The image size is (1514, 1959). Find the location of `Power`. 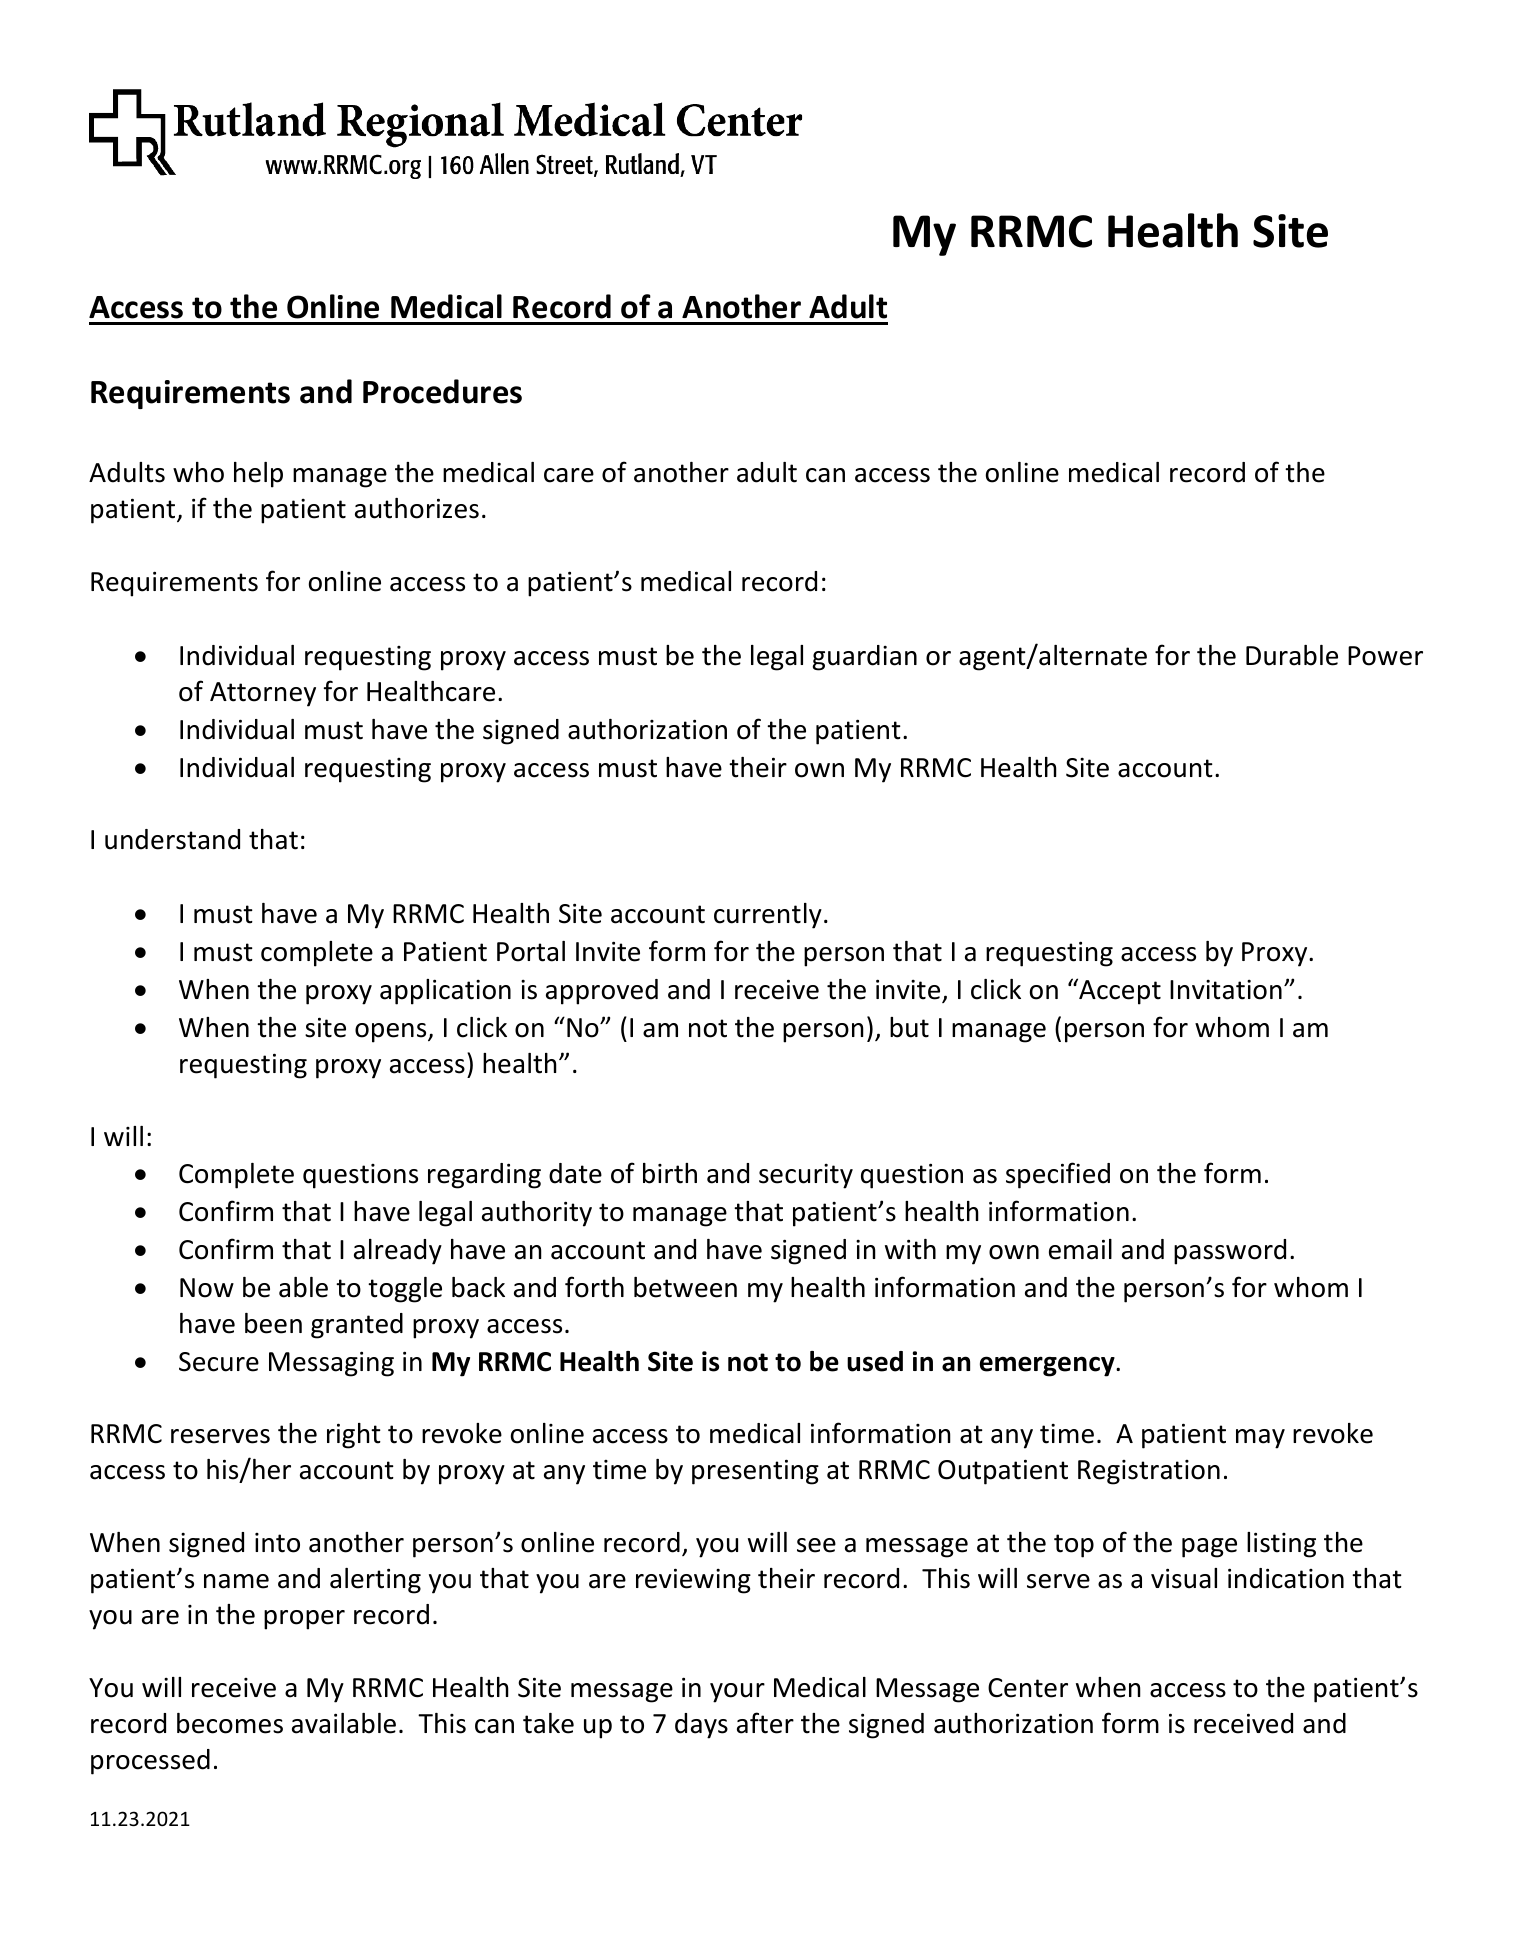

Power is located at coordinates (1385, 656).
